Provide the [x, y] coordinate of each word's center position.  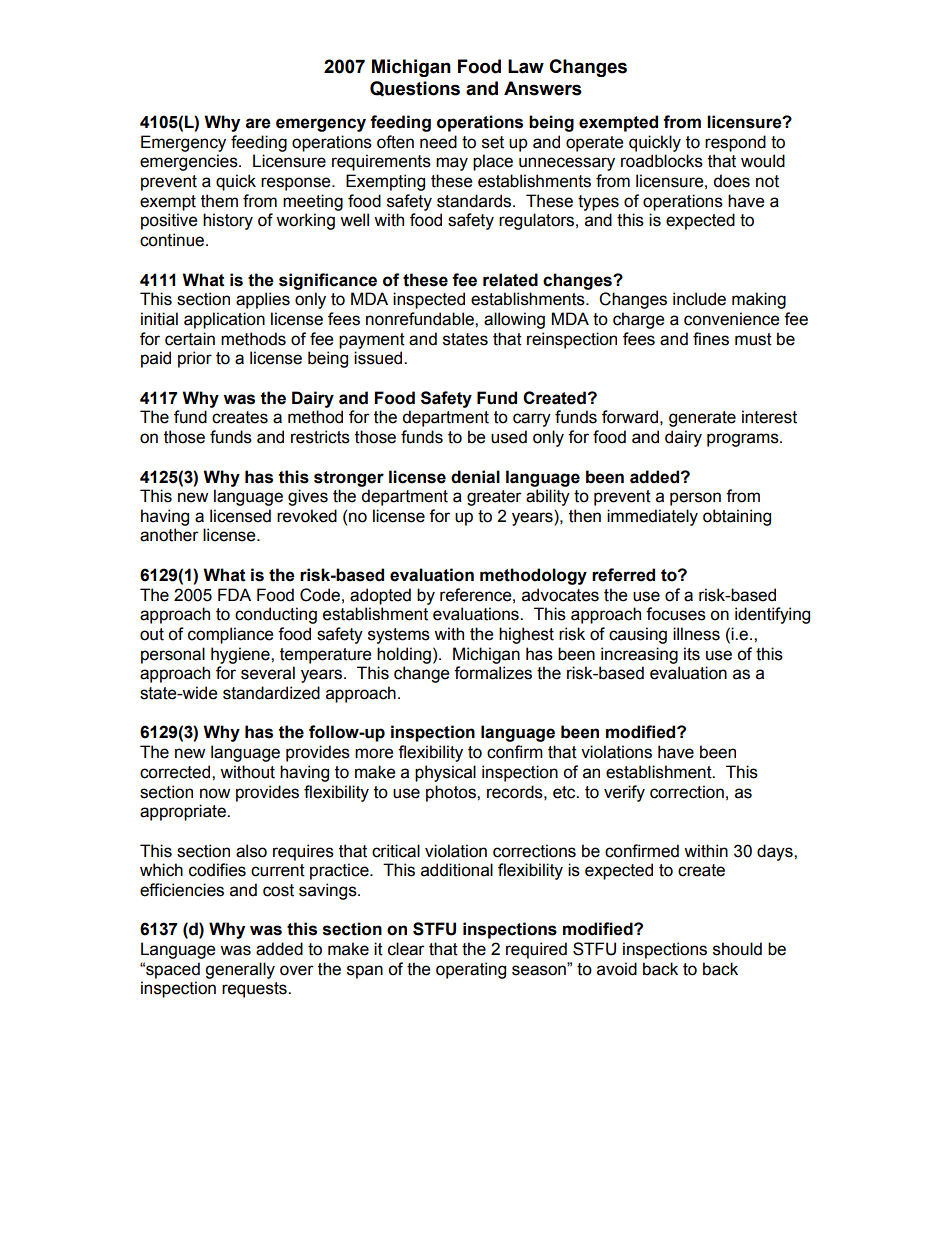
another [169, 535]
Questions [415, 89]
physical [445, 773]
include [699, 299]
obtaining [737, 517]
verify [624, 793]
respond [735, 143]
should [737, 949]
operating [471, 970]
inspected [429, 300]
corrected [176, 772]
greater [494, 498]
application [224, 320]
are [258, 123]
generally [240, 970]
